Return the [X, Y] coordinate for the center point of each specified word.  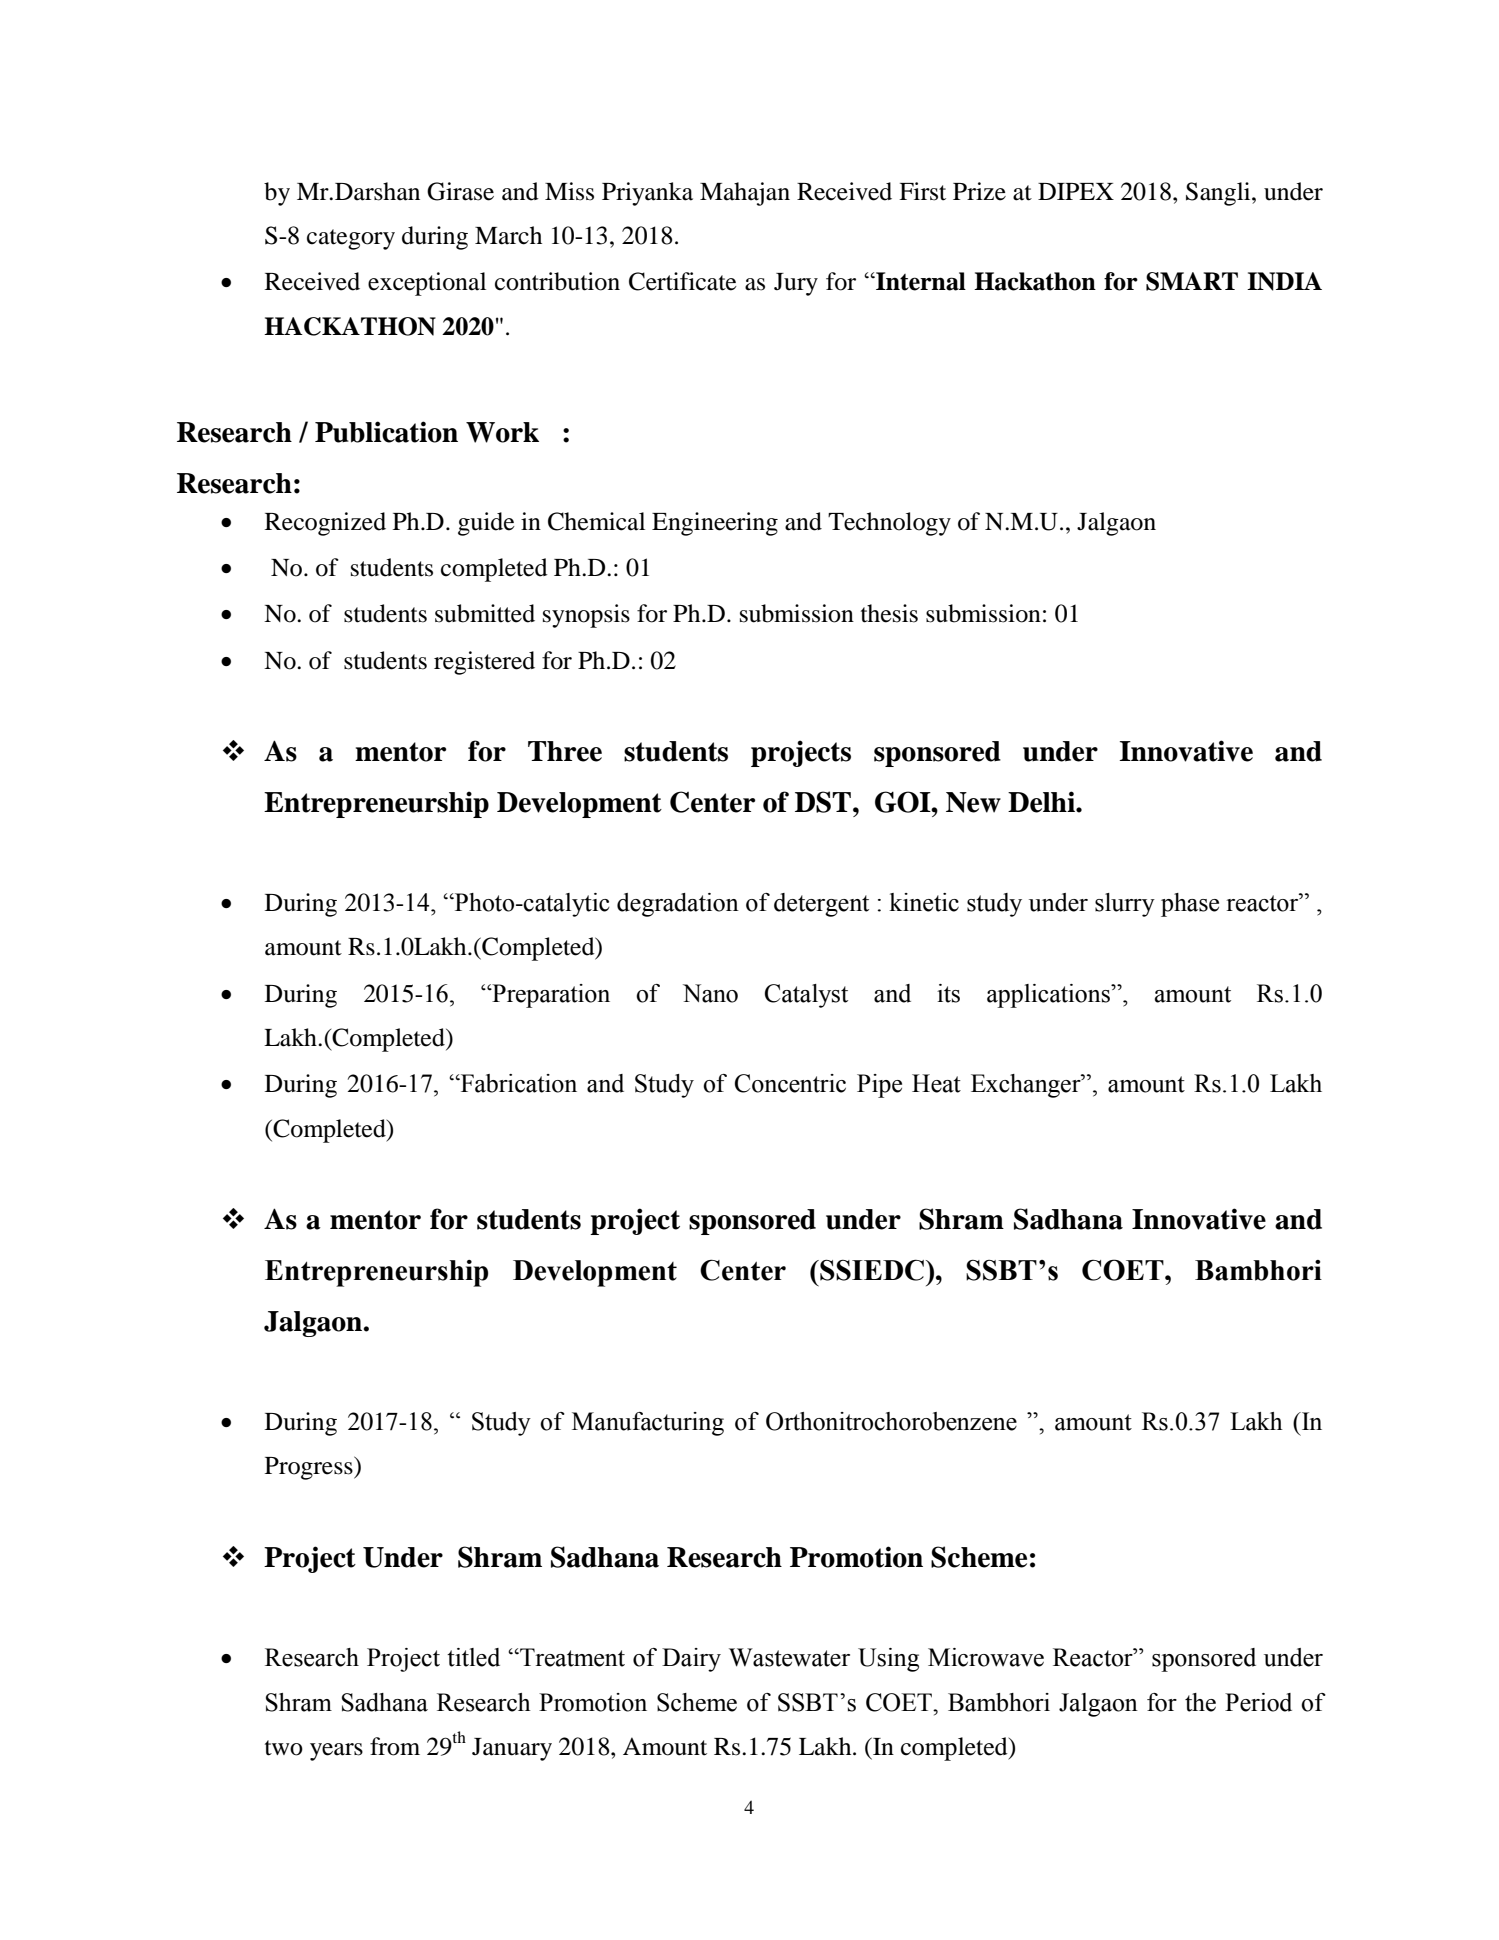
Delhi [1042, 802]
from [395, 1746]
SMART [1192, 281]
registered [484, 663]
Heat [936, 1083]
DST [823, 802]
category [351, 239]
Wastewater [789, 1657]
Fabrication [518, 1083]
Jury [796, 284]
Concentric [790, 1083]
